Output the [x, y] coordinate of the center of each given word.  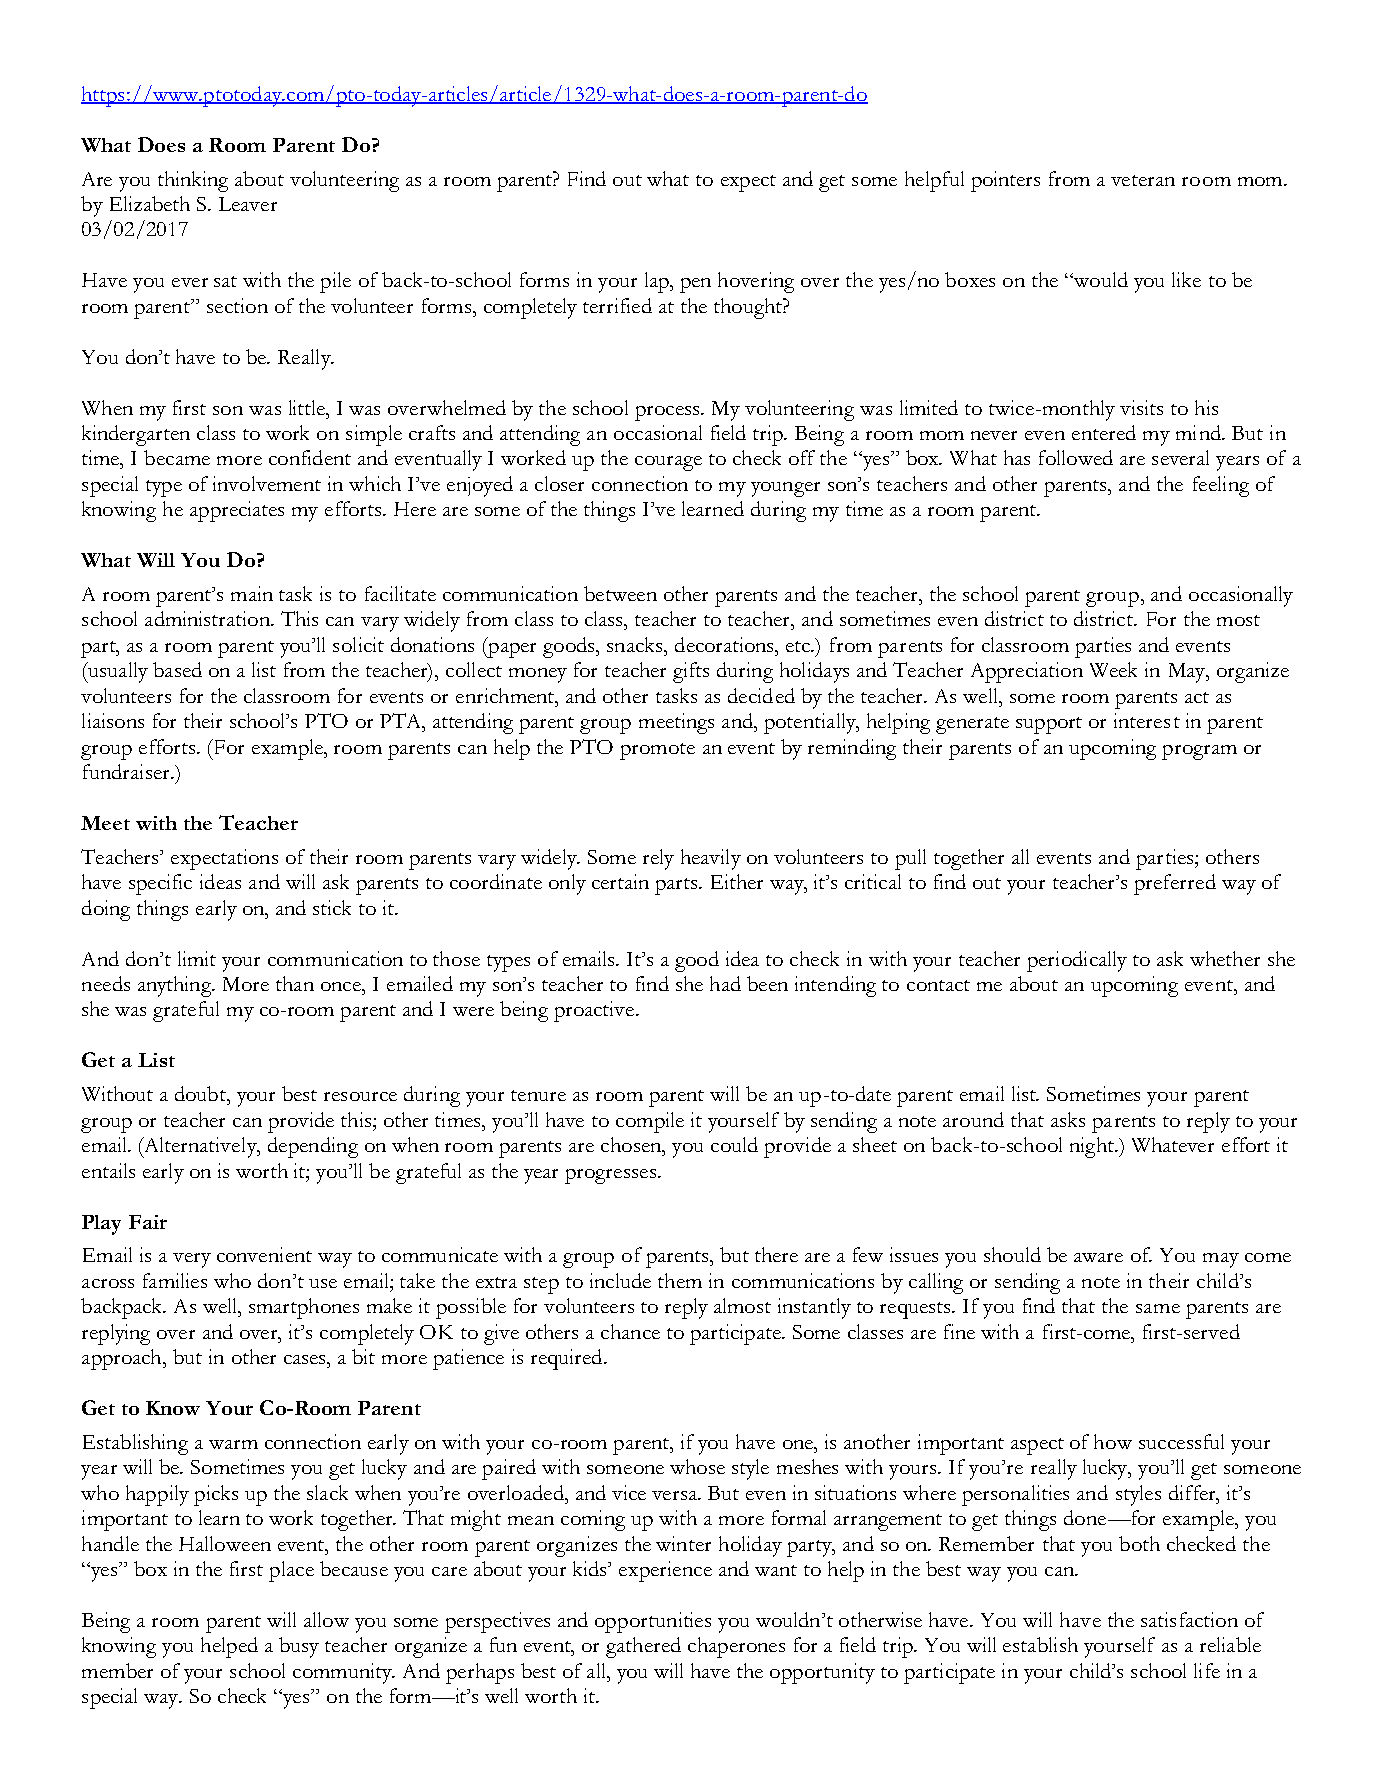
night [1093, 1147]
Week [1113, 669]
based [177, 669]
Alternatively [200, 1147]
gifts [691, 672]
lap [658, 282]
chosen [632, 1144]
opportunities [653, 1622]
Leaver [248, 204]
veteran [1143, 180]
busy [299, 1647]
